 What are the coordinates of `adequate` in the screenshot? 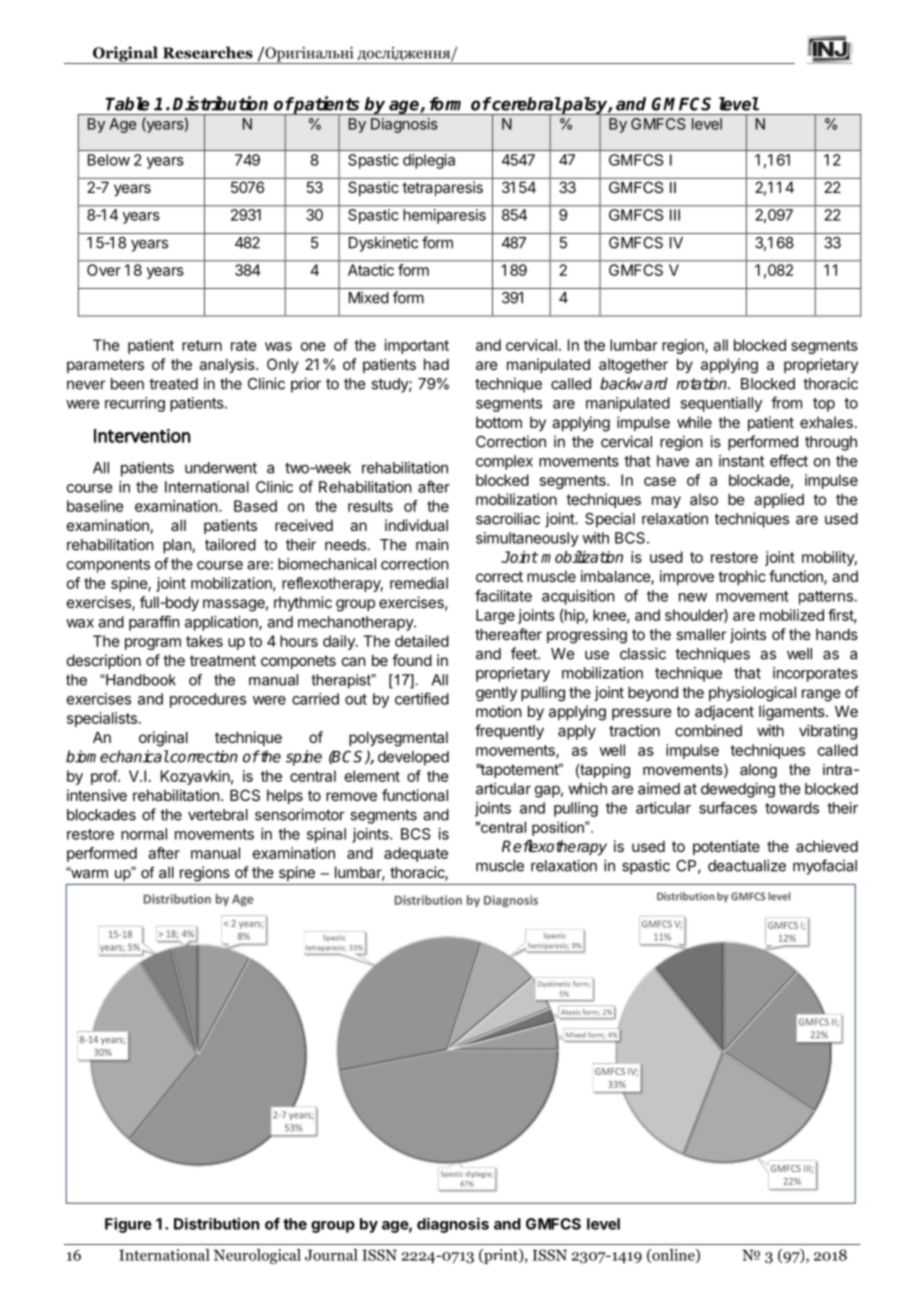 It's located at (416, 854).
